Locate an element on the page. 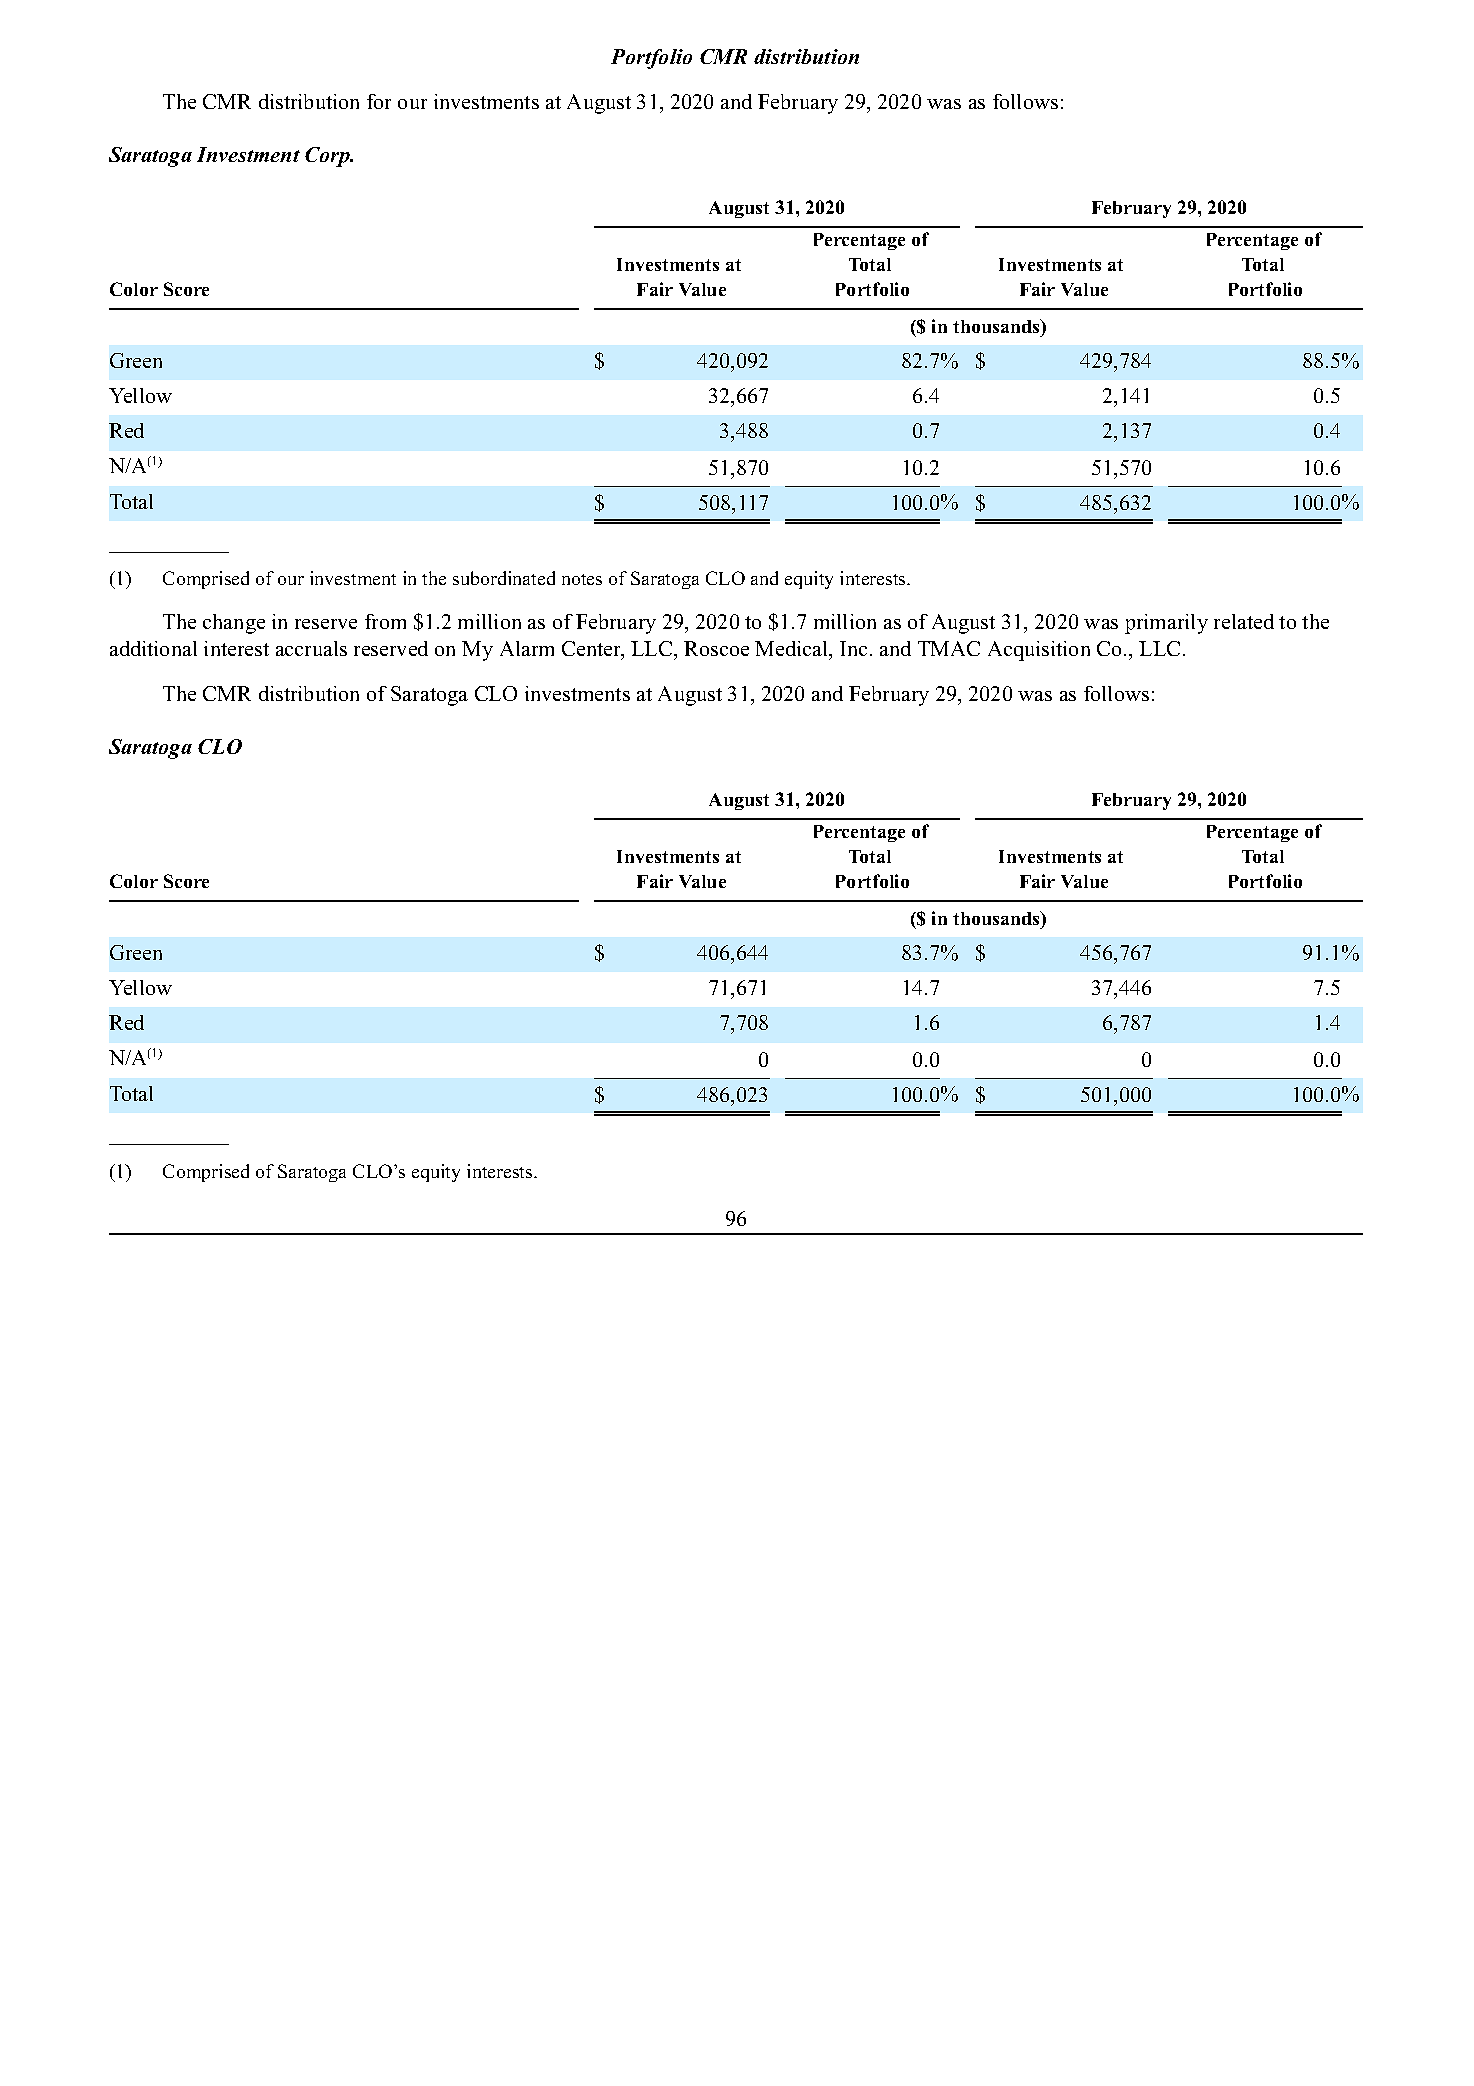 This image has width=1474, height=2086. Roscoe is located at coordinates (716, 648).
